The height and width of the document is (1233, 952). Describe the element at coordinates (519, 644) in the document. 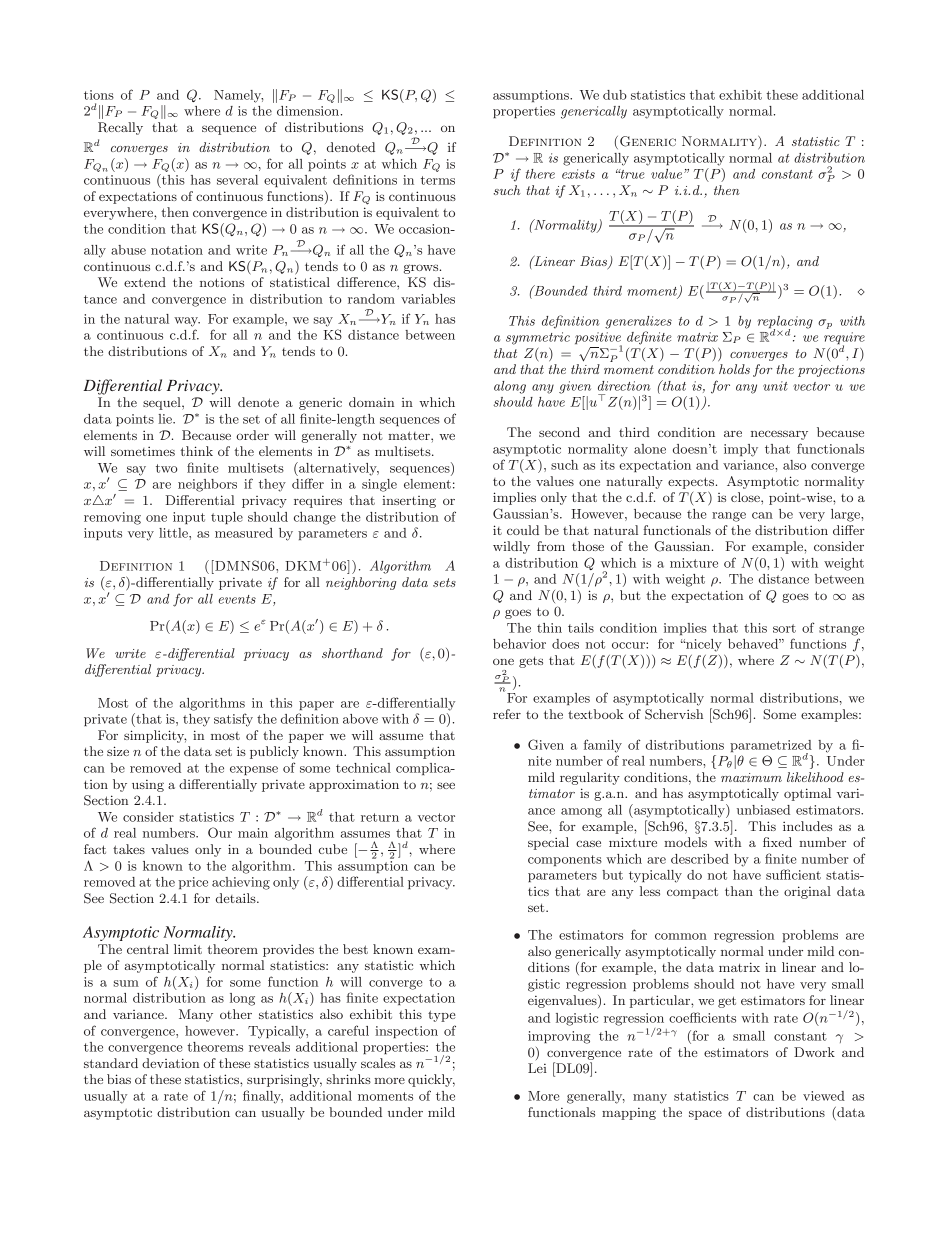

I see `behavior` at that location.
